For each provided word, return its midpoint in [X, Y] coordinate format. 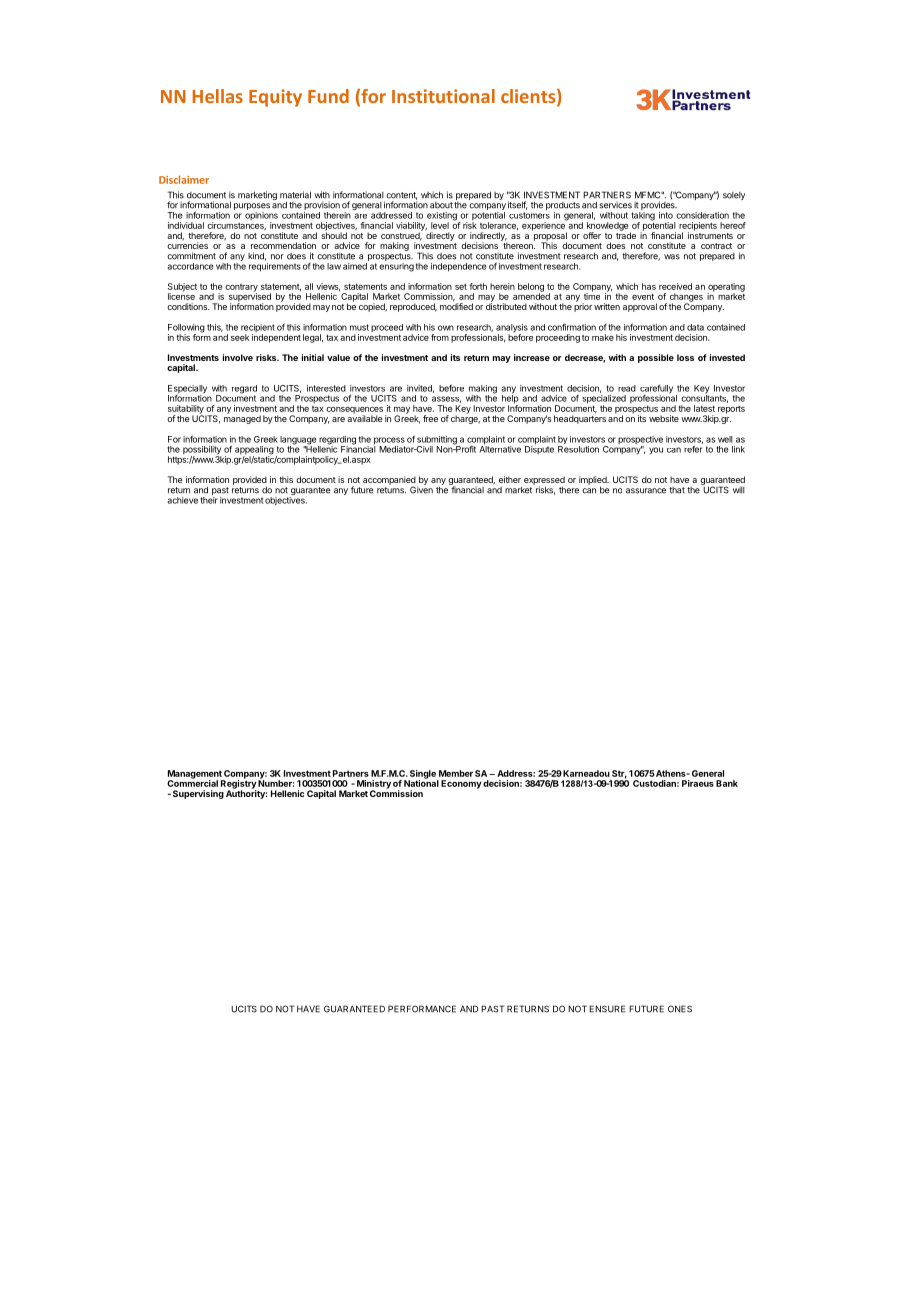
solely [734, 196]
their [209, 500]
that [677, 490]
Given [421, 489]
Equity [275, 98]
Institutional [443, 96]
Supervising [198, 794]
